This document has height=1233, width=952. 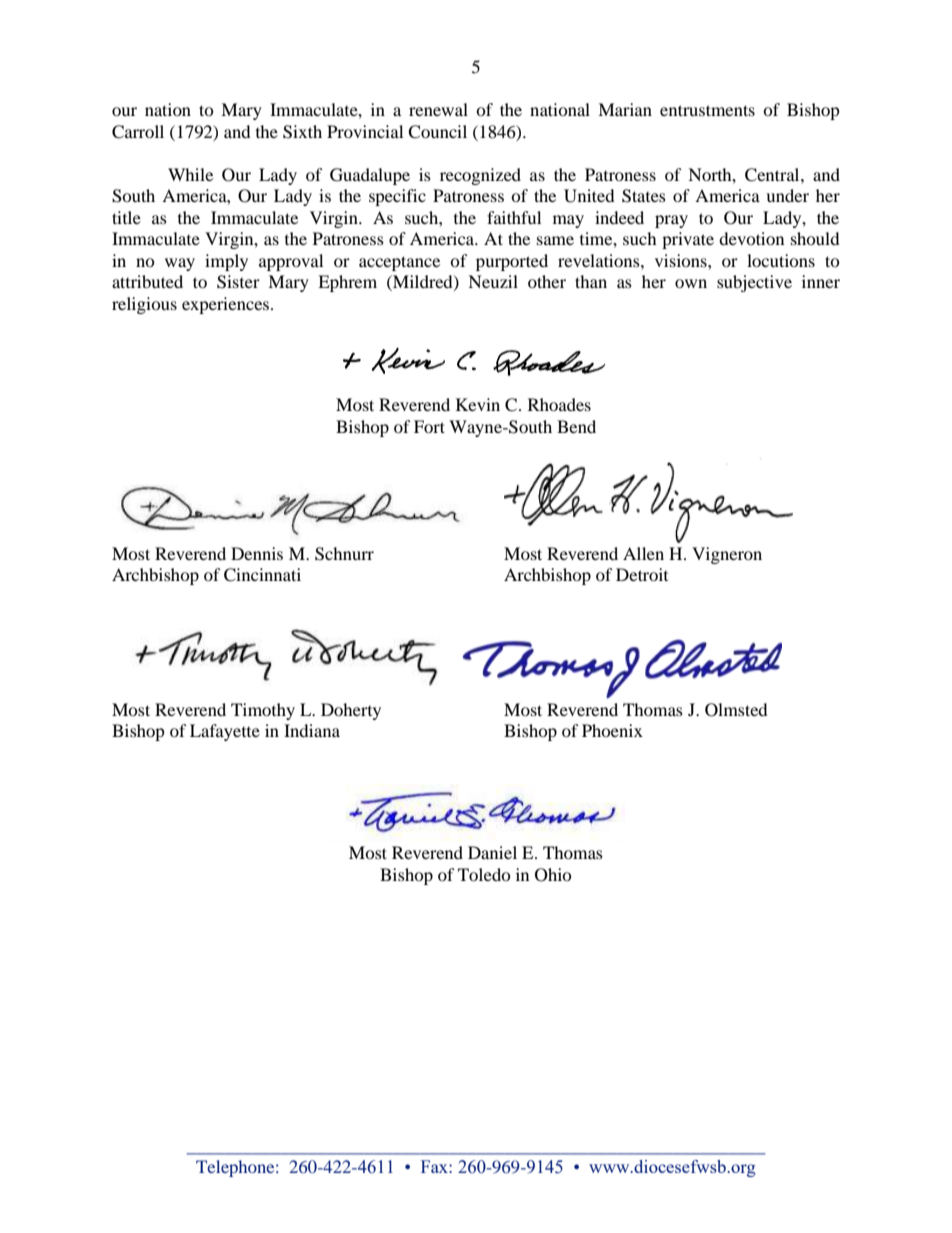 I want to click on Council, so click(x=437, y=132).
